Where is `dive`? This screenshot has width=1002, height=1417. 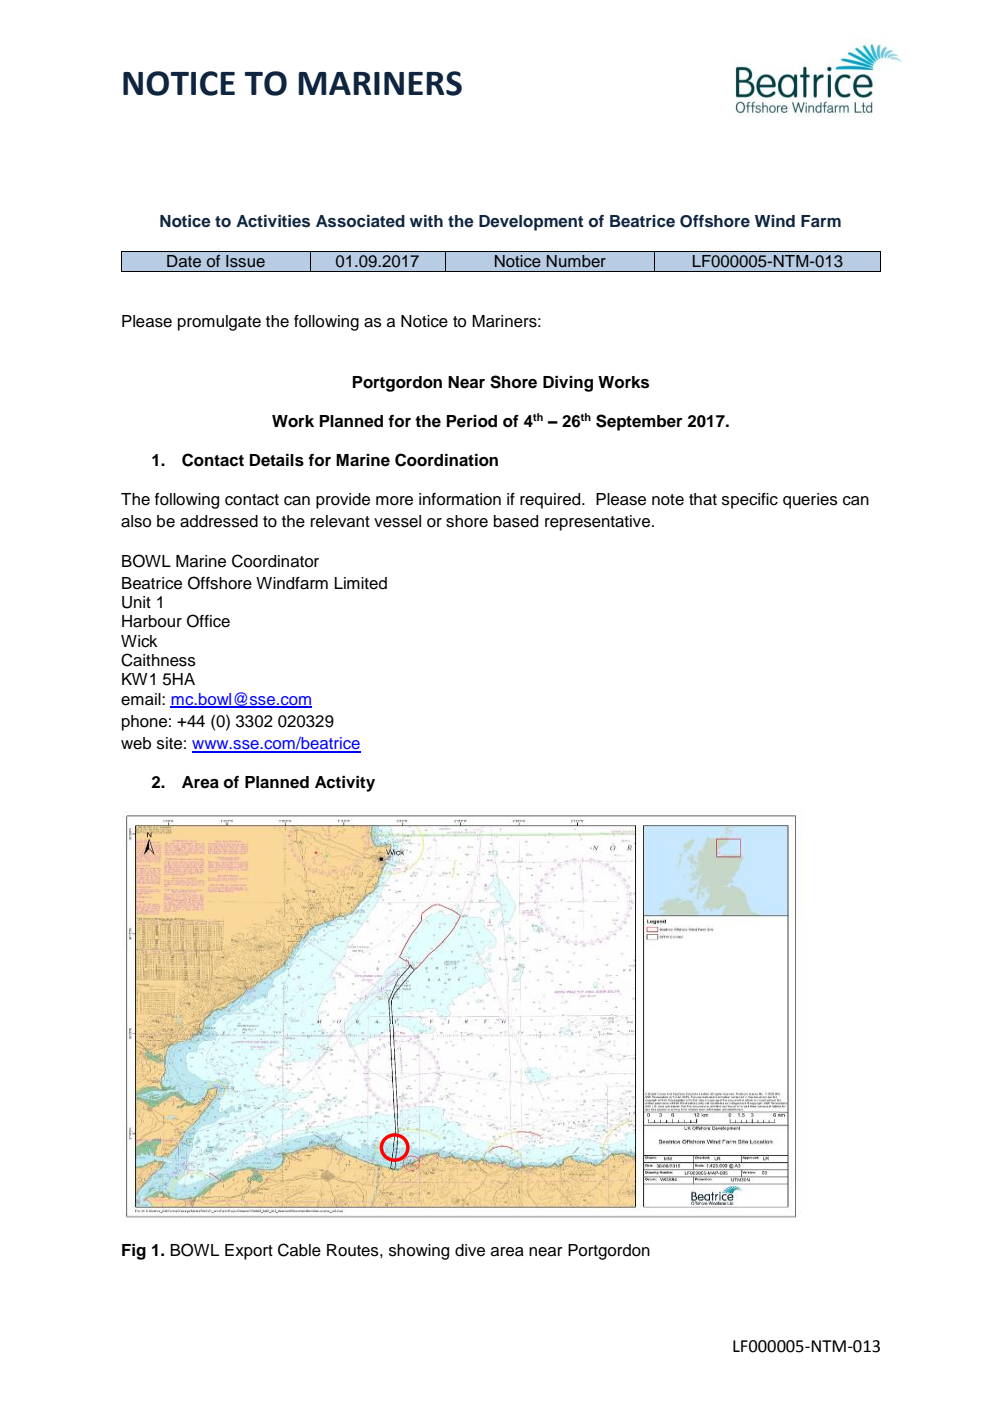 dive is located at coordinates (470, 1250).
